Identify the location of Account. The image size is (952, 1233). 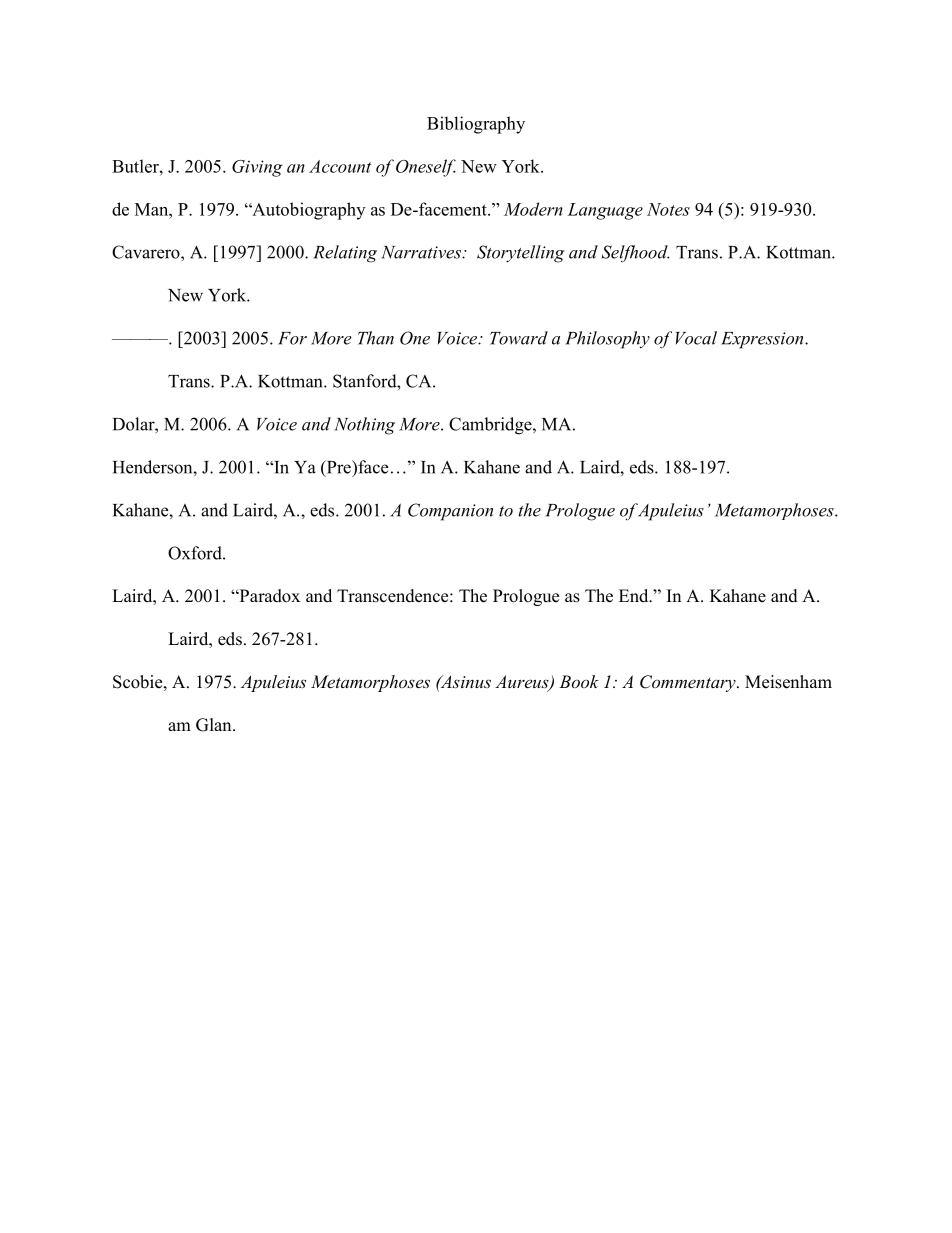
(340, 166).
